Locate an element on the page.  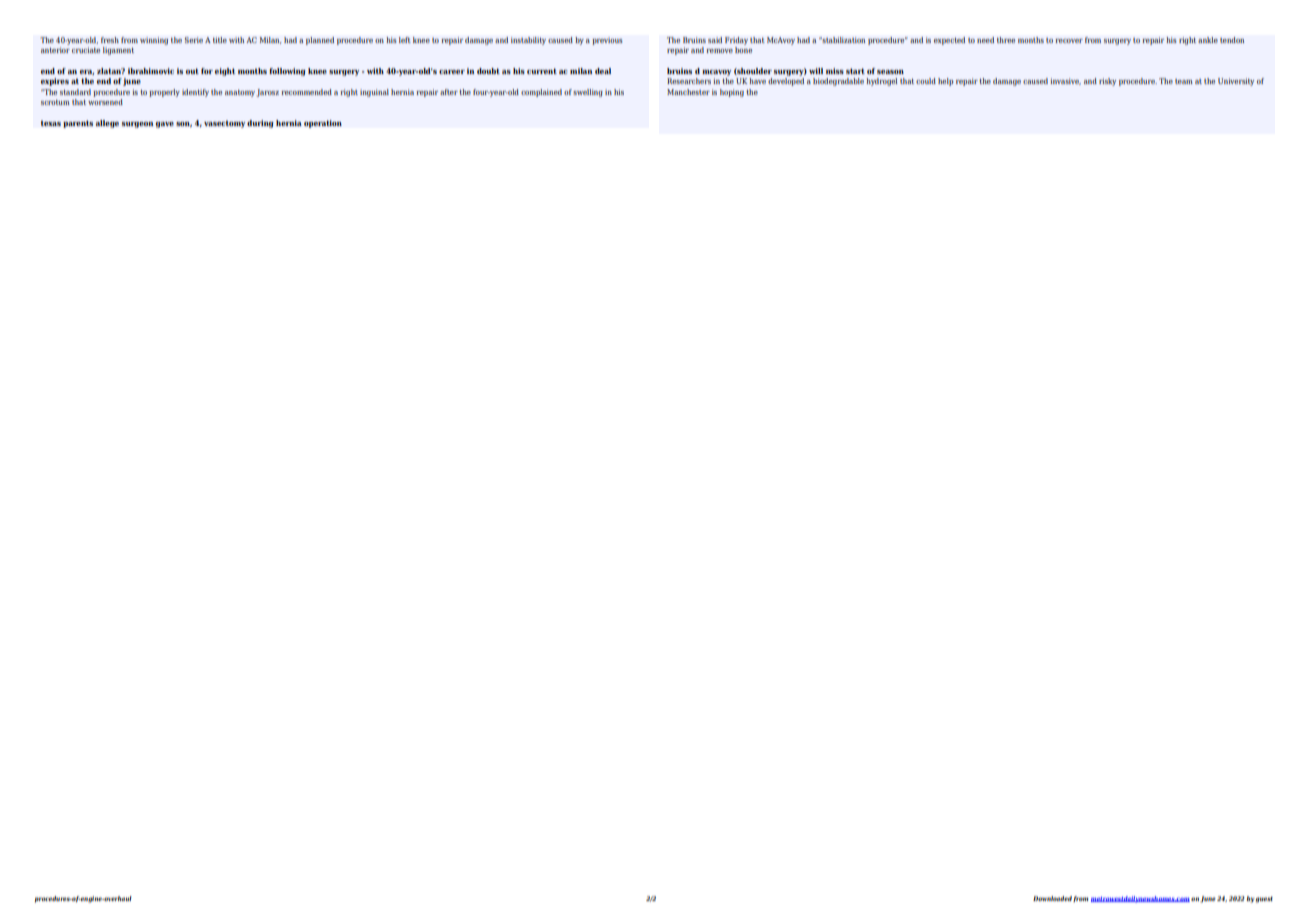
Researchers is located at coordinates (689, 81).
